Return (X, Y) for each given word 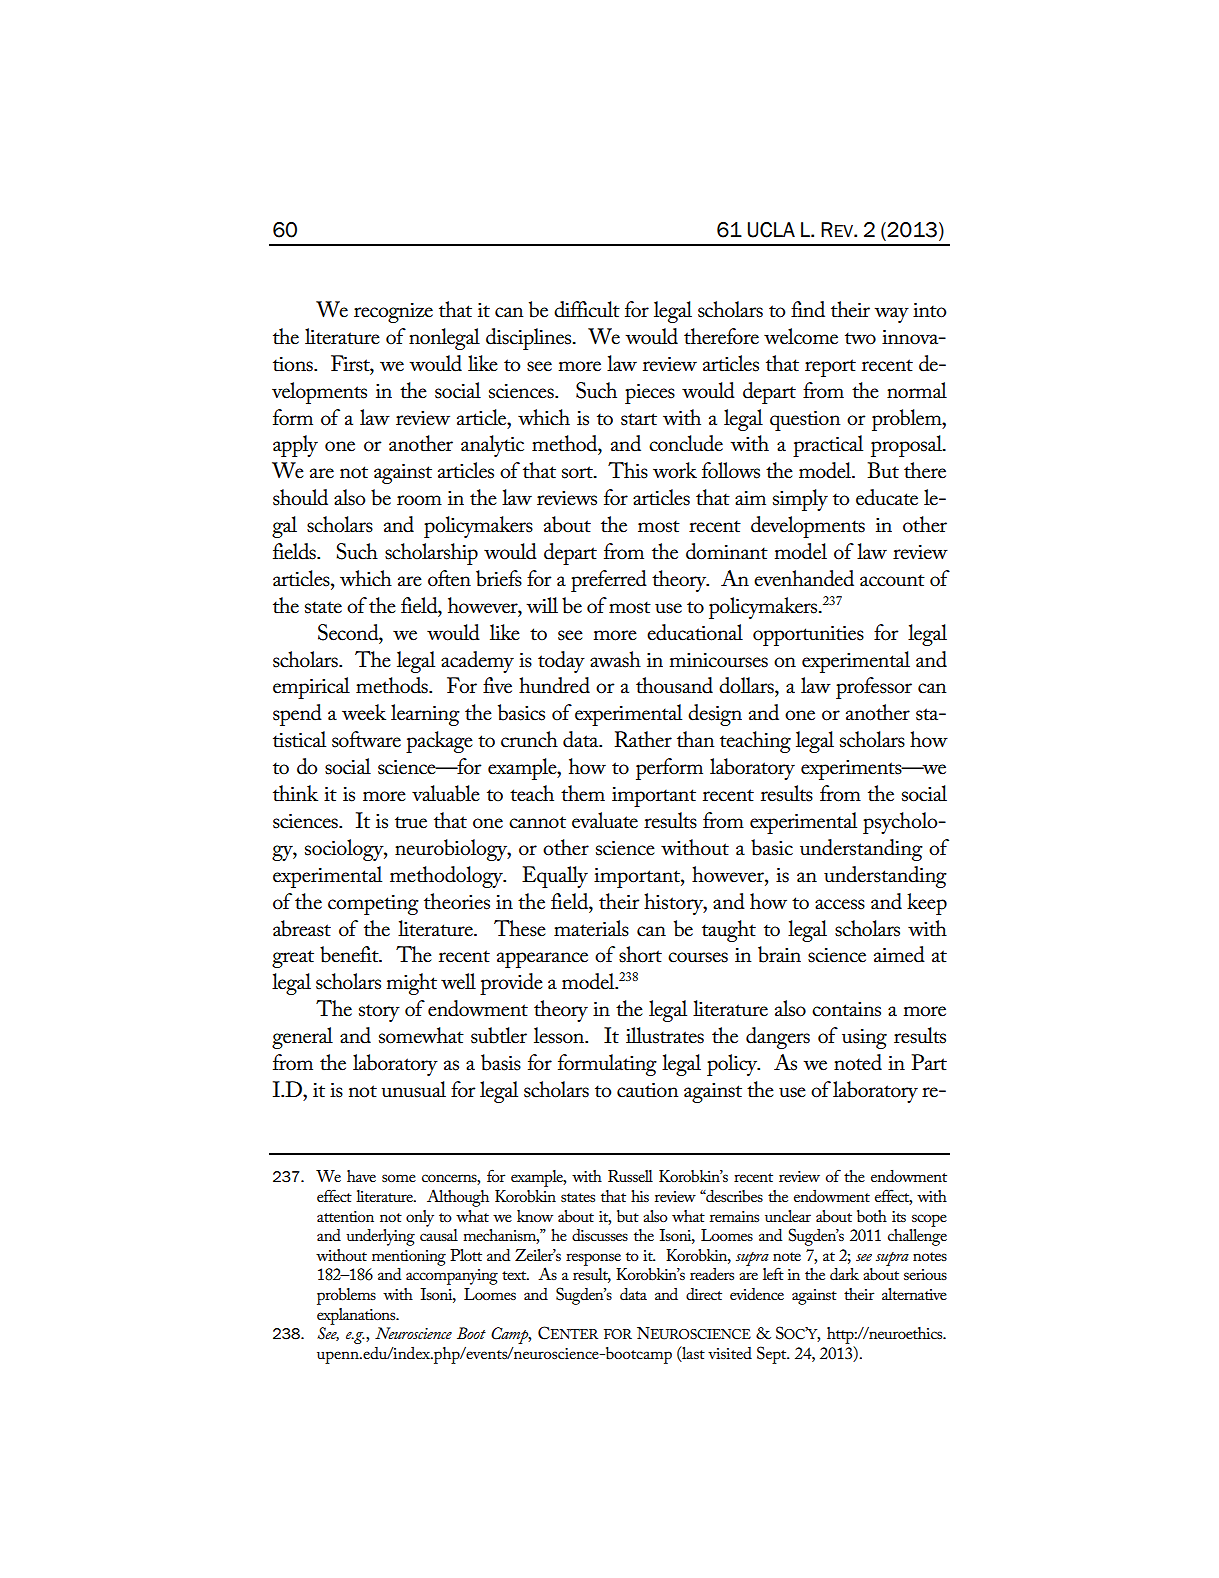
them (583, 793)
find (808, 309)
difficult (587, 309)
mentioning (409, 1258)
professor (874, 688)
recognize (393, 313)
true (411, 823)
